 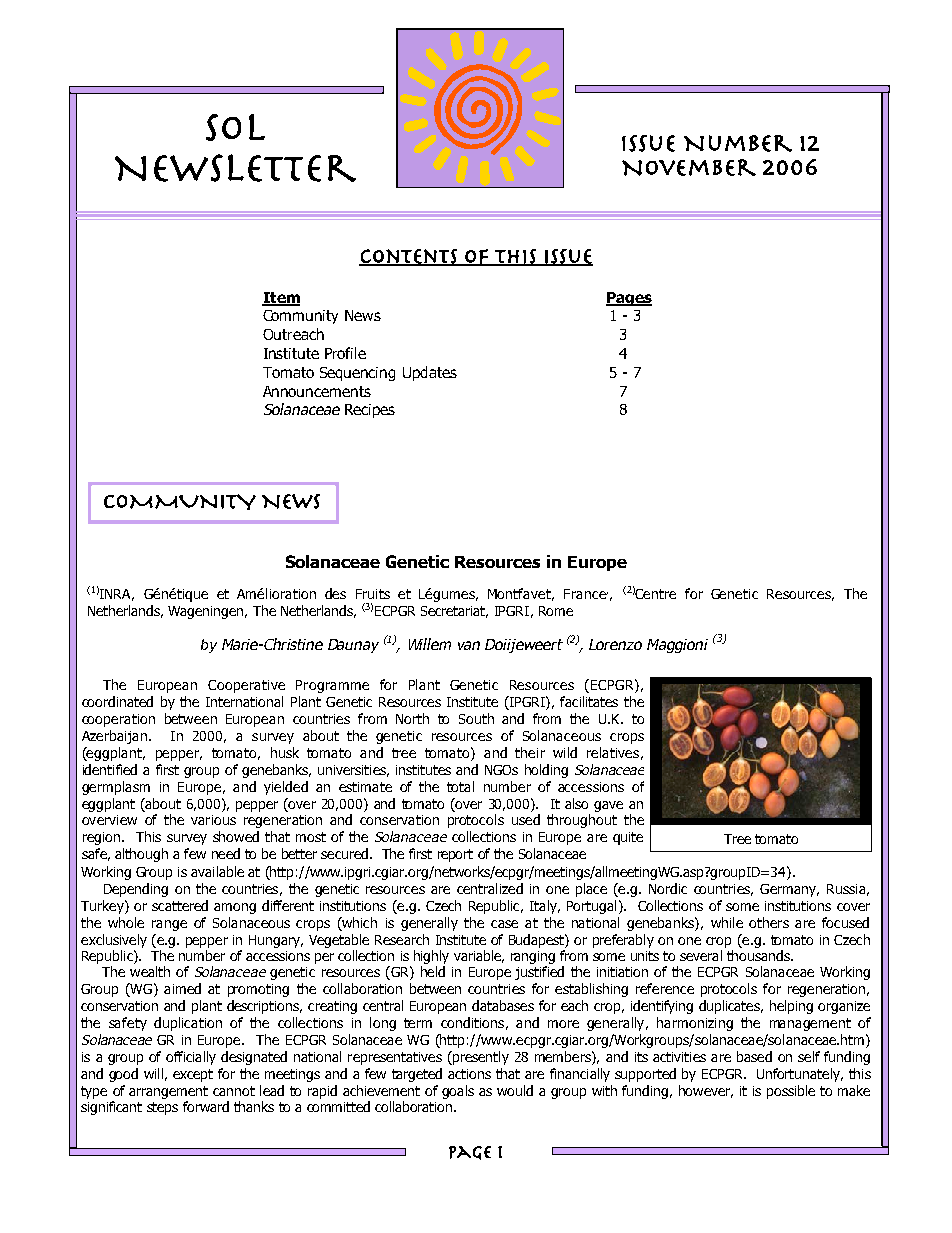 What do you see at coordinates (455, 855) in the document?
I see `report` at bounding box center [455, 855].
